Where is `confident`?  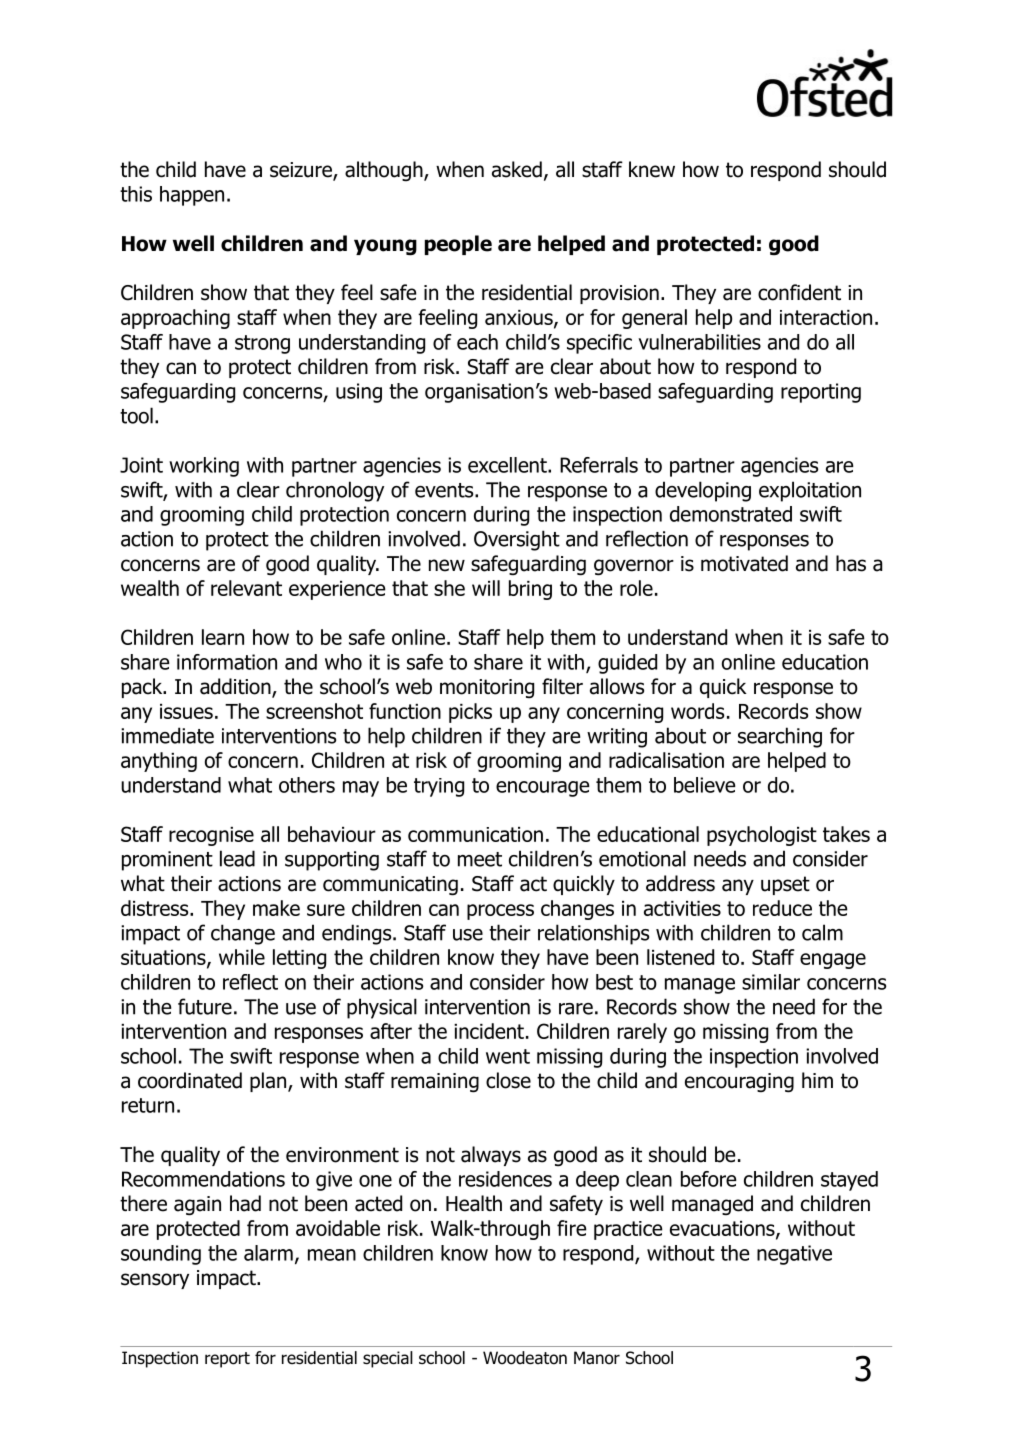
confident is located at coordinates (799, 292).
